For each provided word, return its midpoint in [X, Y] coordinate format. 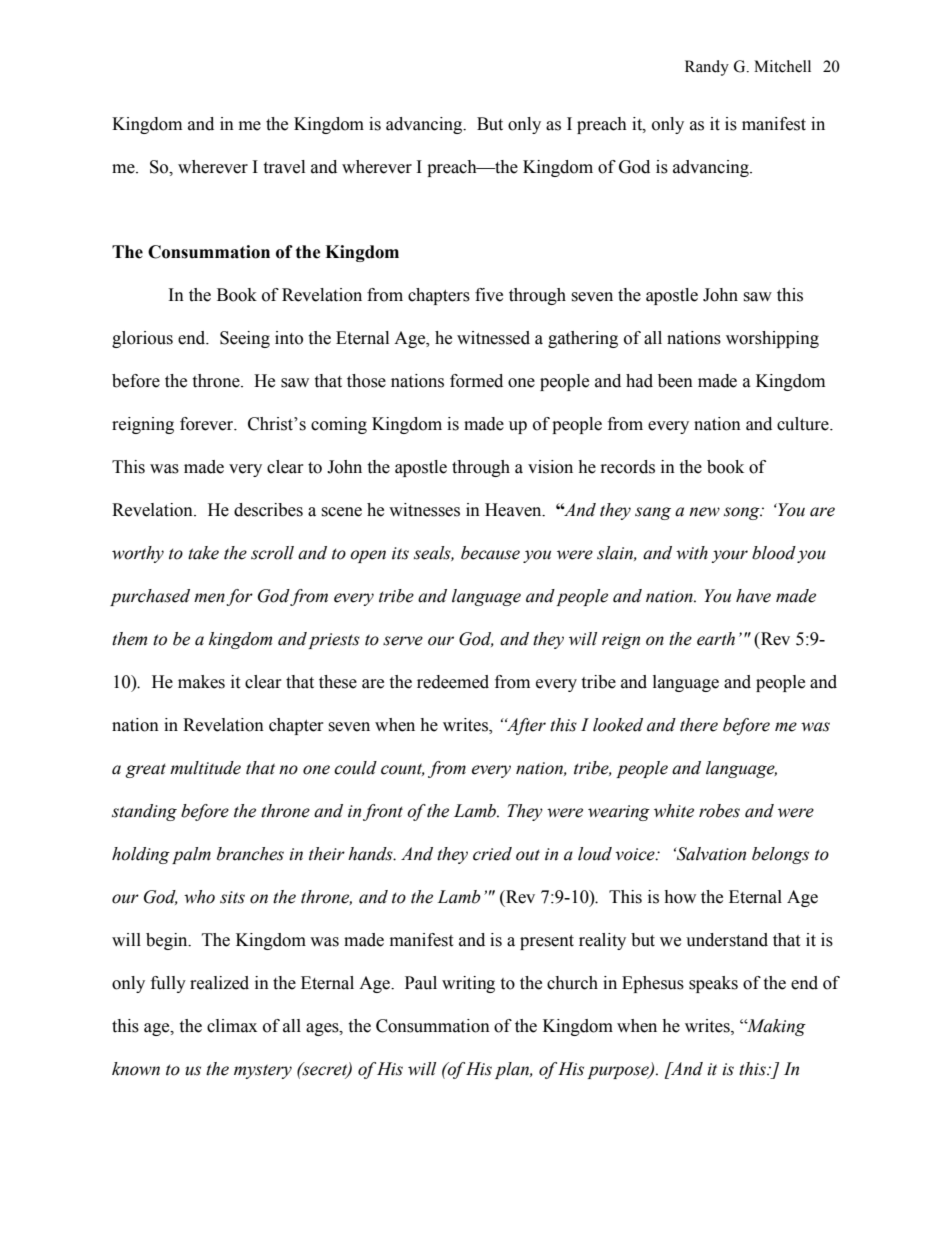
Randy [707, 68]
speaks [713, 984]
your [729, 556]
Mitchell [782, 66]
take [203, 553]
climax [232, 1026]
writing [468, 984]
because [490, 553]
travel [284, 167]
